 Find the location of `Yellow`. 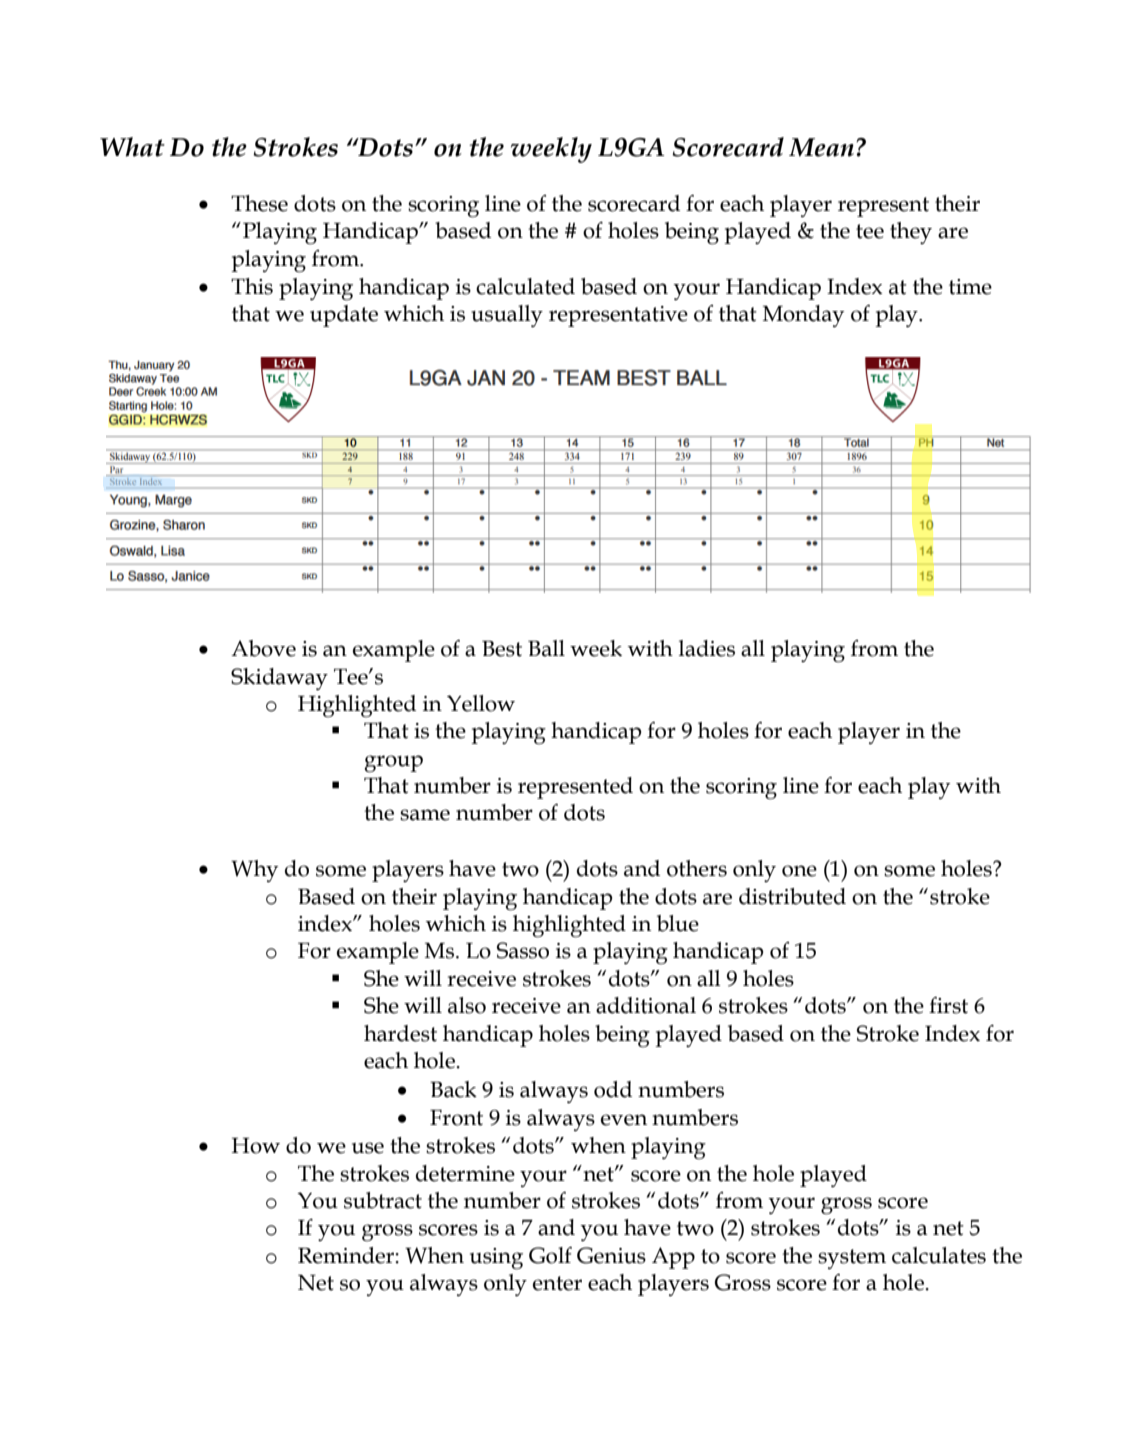

Yellow is located at coordinates (481, 703).
